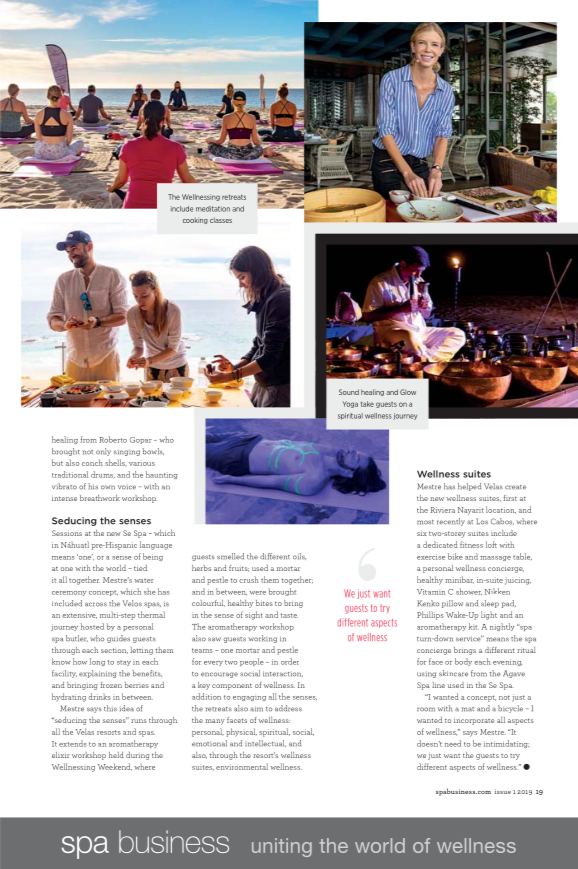  Describe the element at coordinates (469, 591) in the screenshot. I see `shower` at that location.
